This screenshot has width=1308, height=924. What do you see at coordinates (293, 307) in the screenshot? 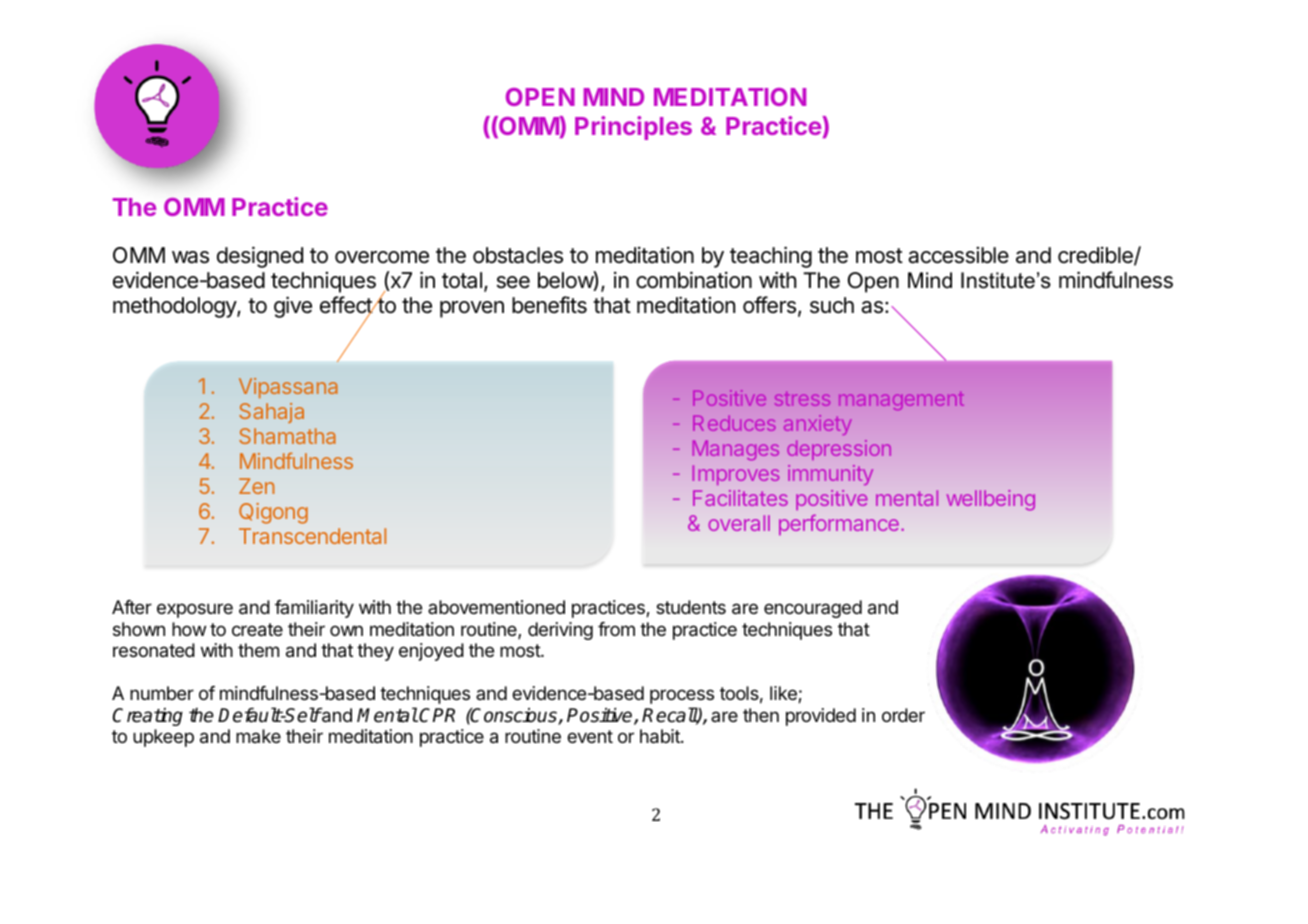
I see `give` at bounding box center [293, 307].
